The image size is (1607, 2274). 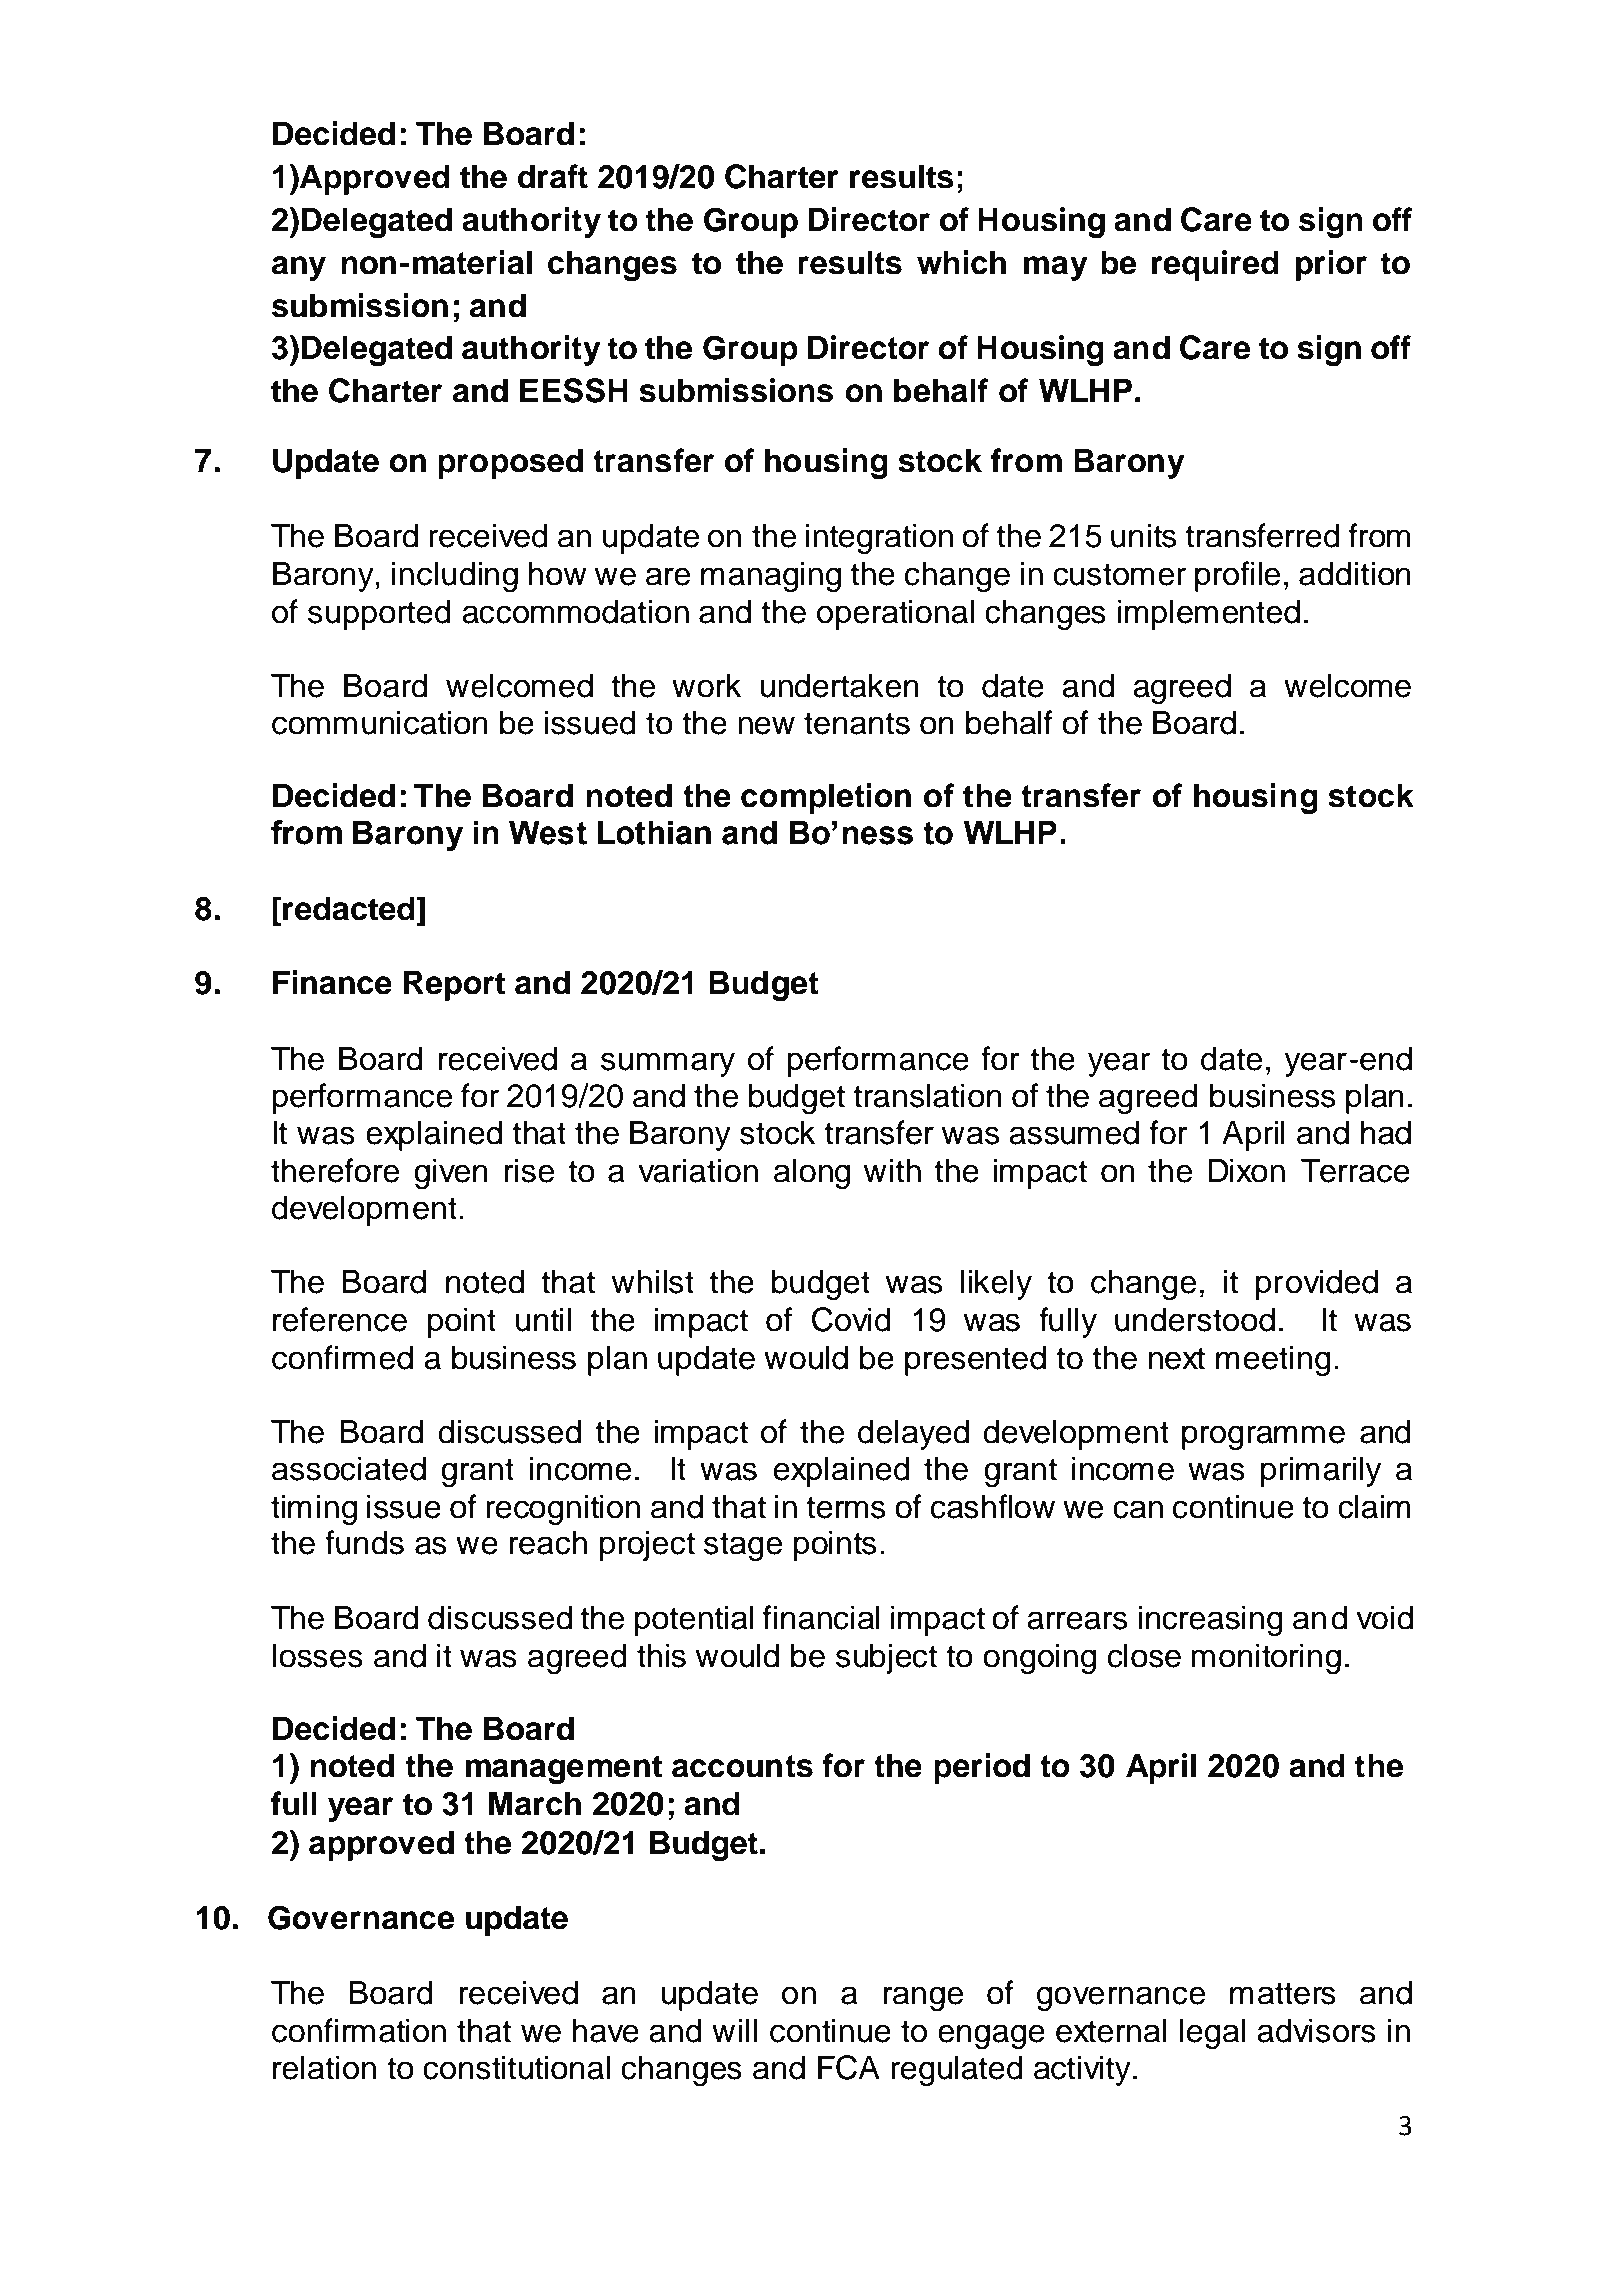 What do you see at coordinates (451, 1173) in the document?
I see `given` at bounding box center [451, 1173].
